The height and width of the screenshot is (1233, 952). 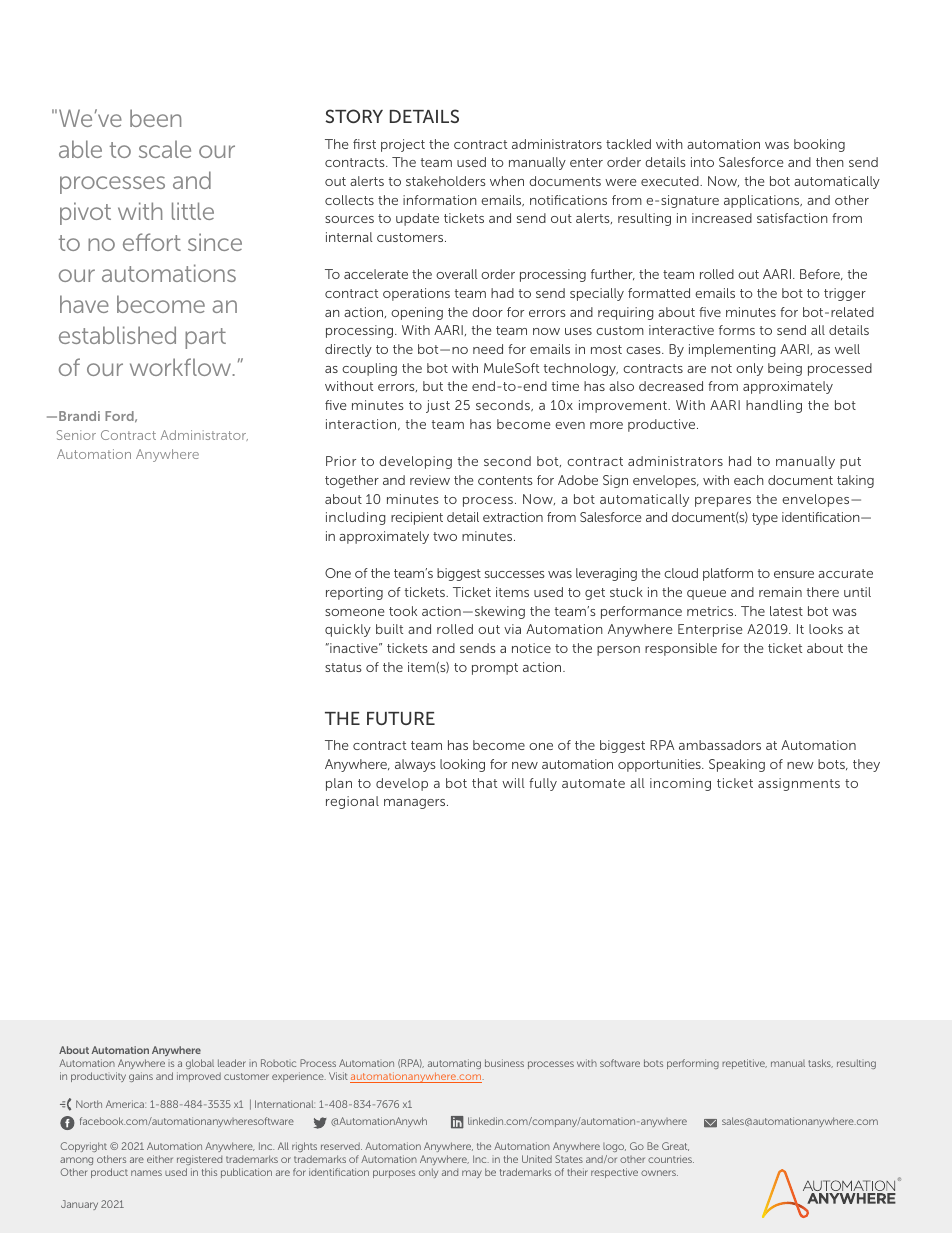 What do you see at coordinates (495, 669) in the screenshot?
I see `prompt` at bounding box center [495, 669].
